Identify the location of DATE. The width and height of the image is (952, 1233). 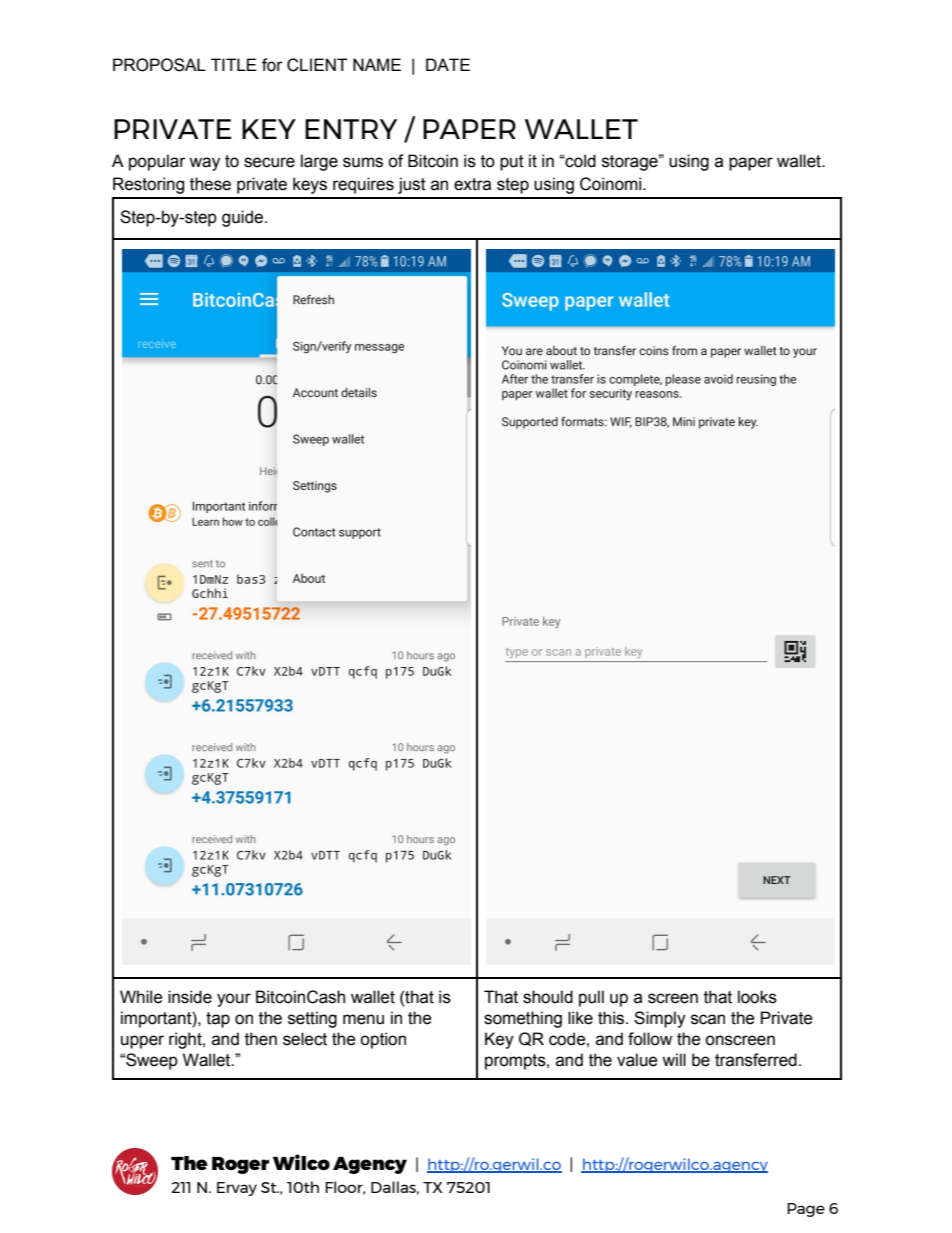
(448, 64).
